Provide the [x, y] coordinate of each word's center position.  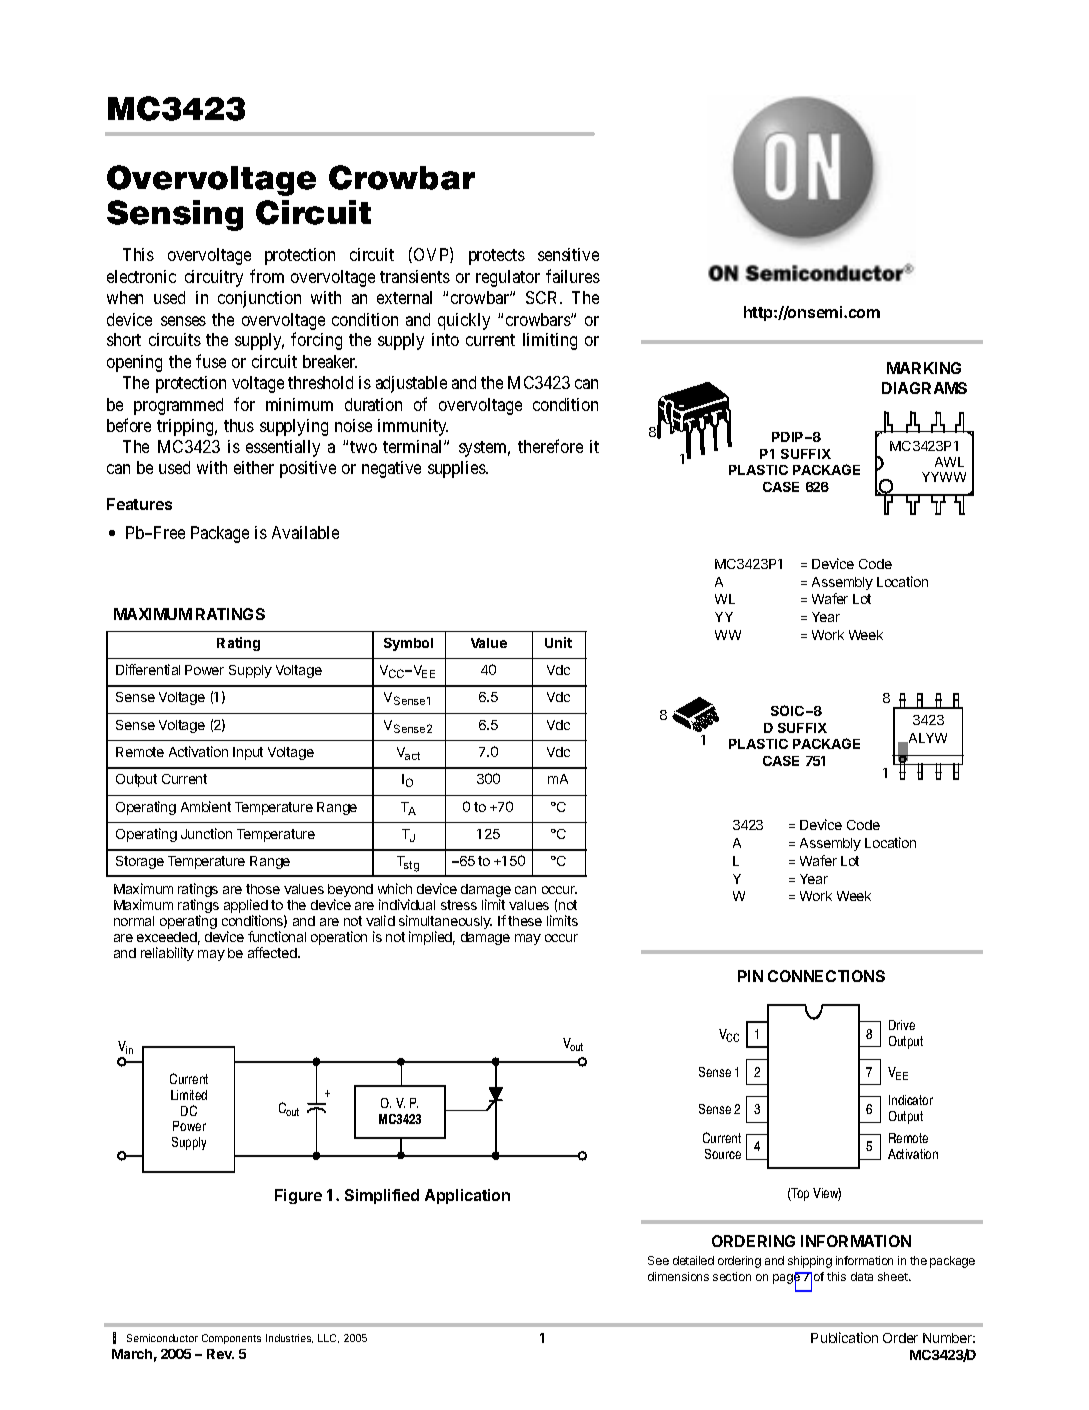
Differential [148, 669]
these [525, 921]
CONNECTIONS [826, 976]
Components [231, 1339]
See [658, 1260]
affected [273, 952]
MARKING [924, 368]
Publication [844, 1337]
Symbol [408, 644]
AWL [949, 462]
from [267, 276]
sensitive [568, 254]
